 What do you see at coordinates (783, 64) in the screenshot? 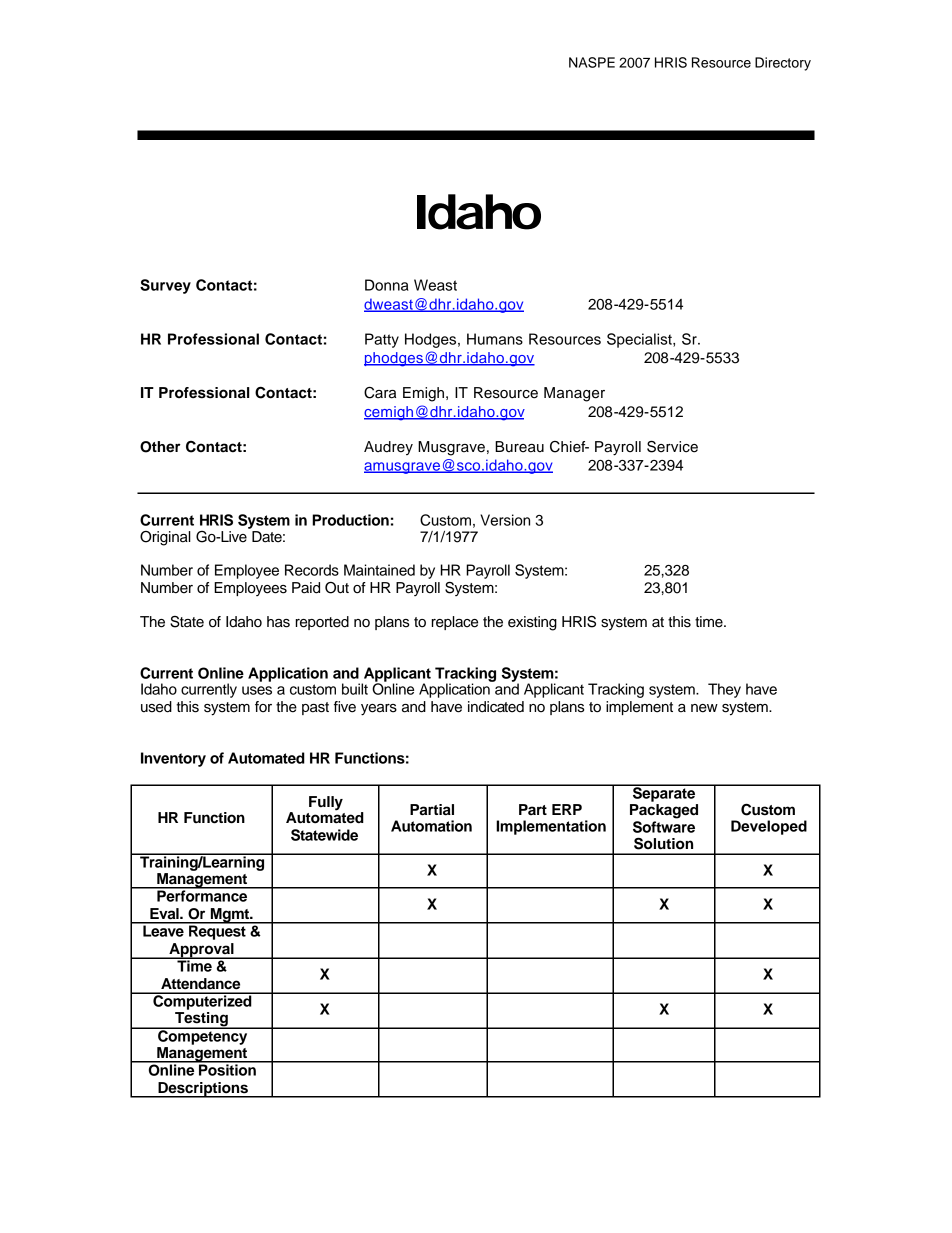
I see `Directory` at bounding box center [783, 64].
